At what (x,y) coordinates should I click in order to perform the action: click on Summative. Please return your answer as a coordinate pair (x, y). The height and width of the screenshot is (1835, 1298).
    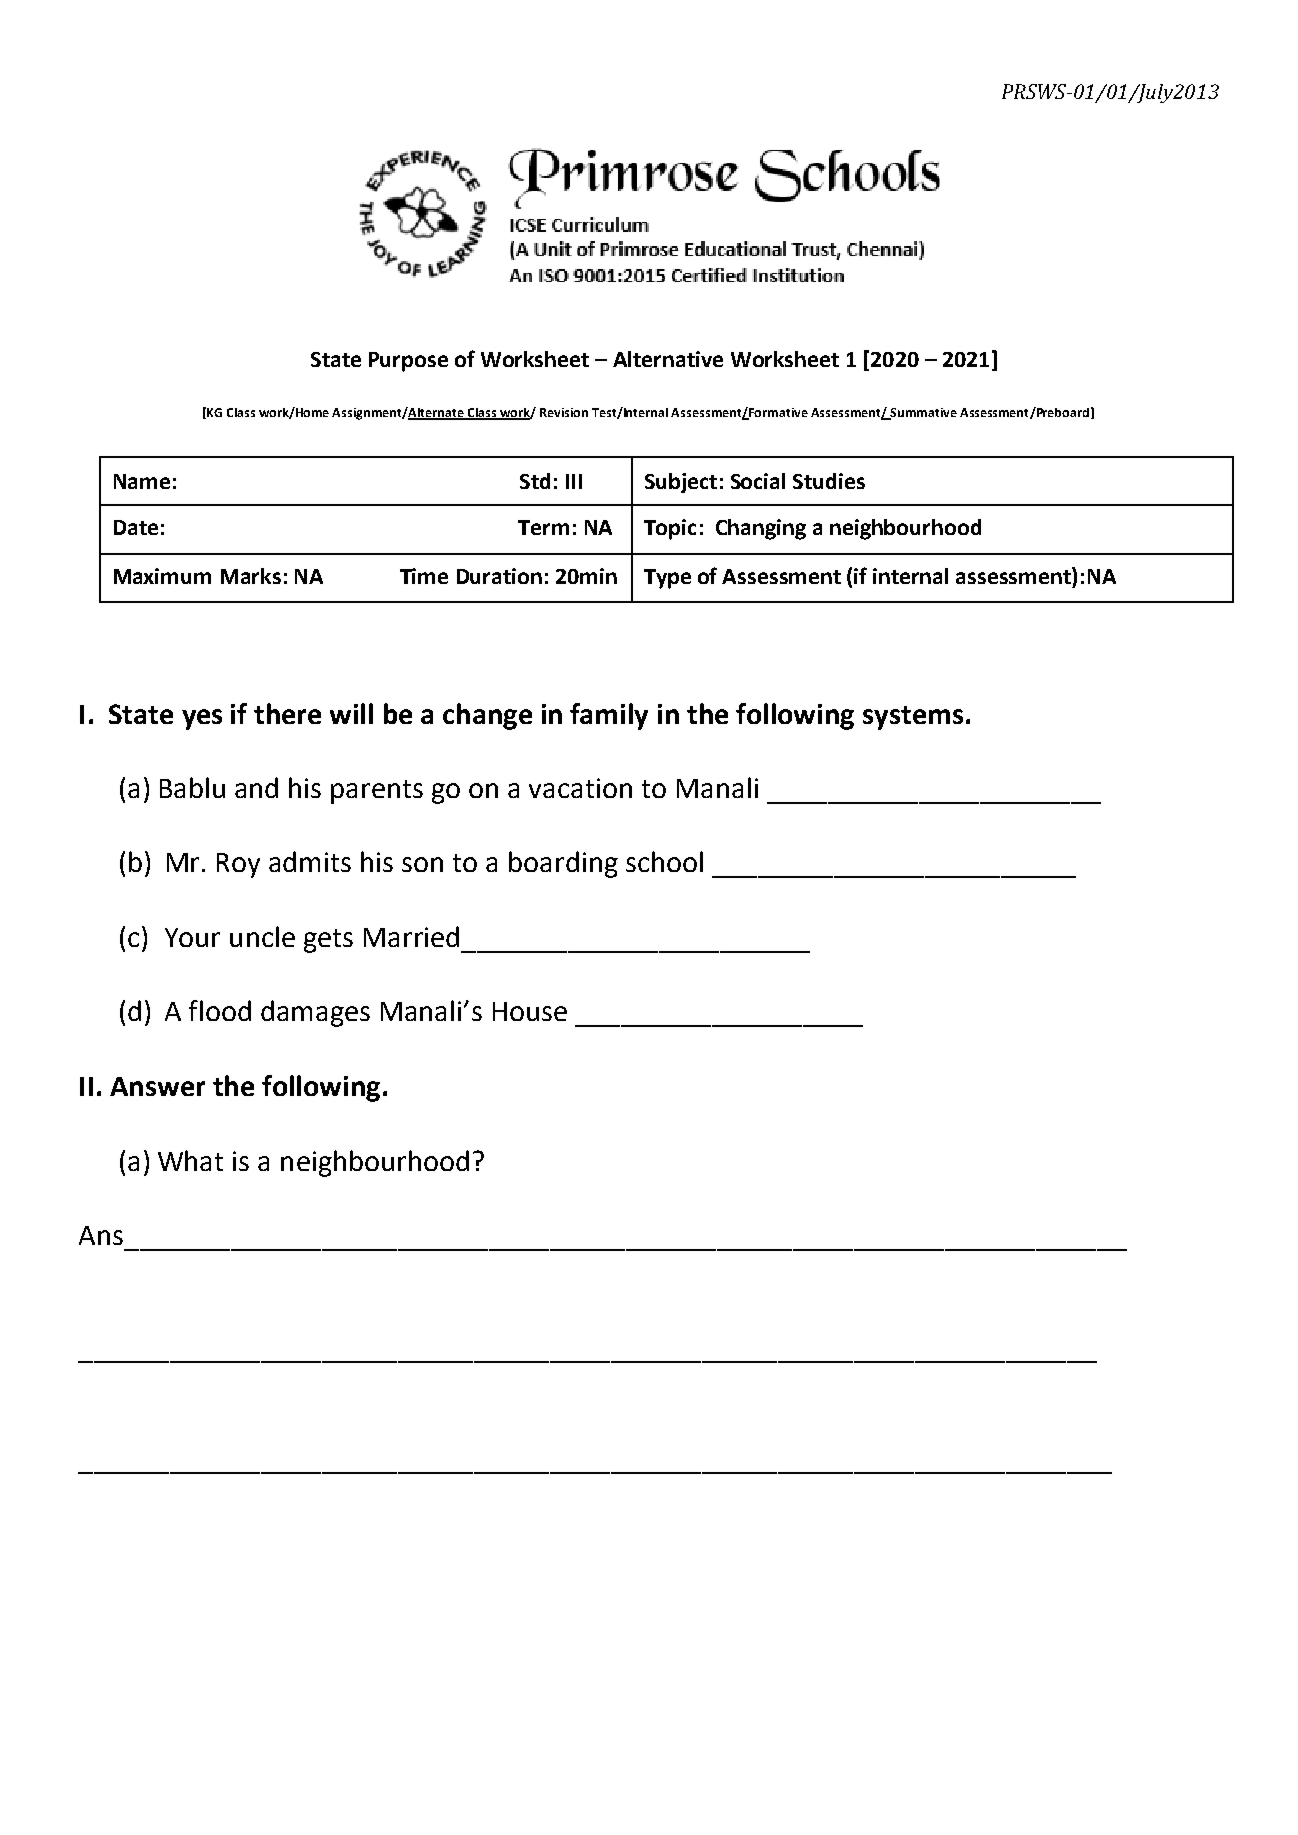
    Looking at the image, I should click on (922, 414).
